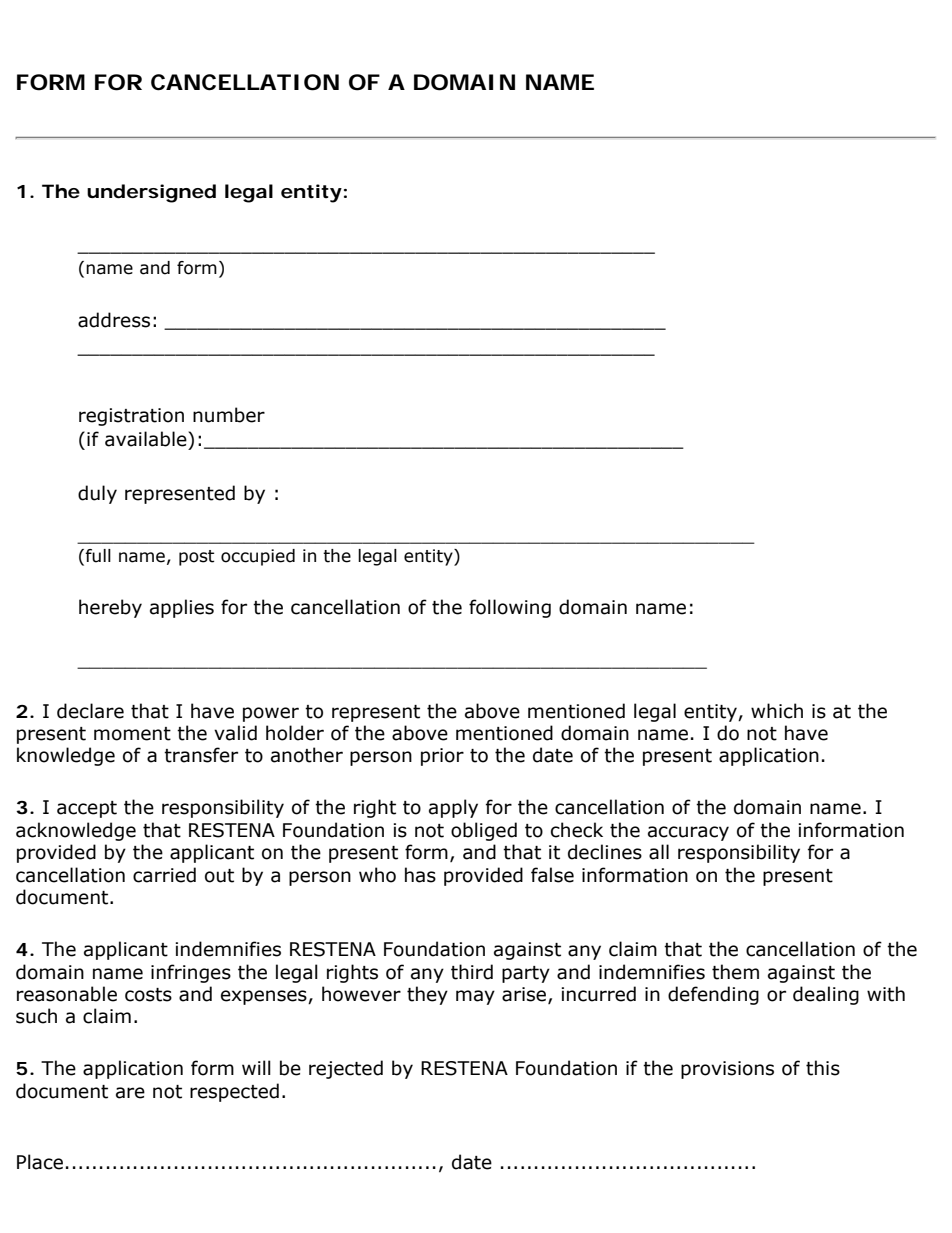 The image size is (952, 1233). What do you see at coordinates (777, 711) in the screenshot?
I see `which` at bounding box center [777, 711].
